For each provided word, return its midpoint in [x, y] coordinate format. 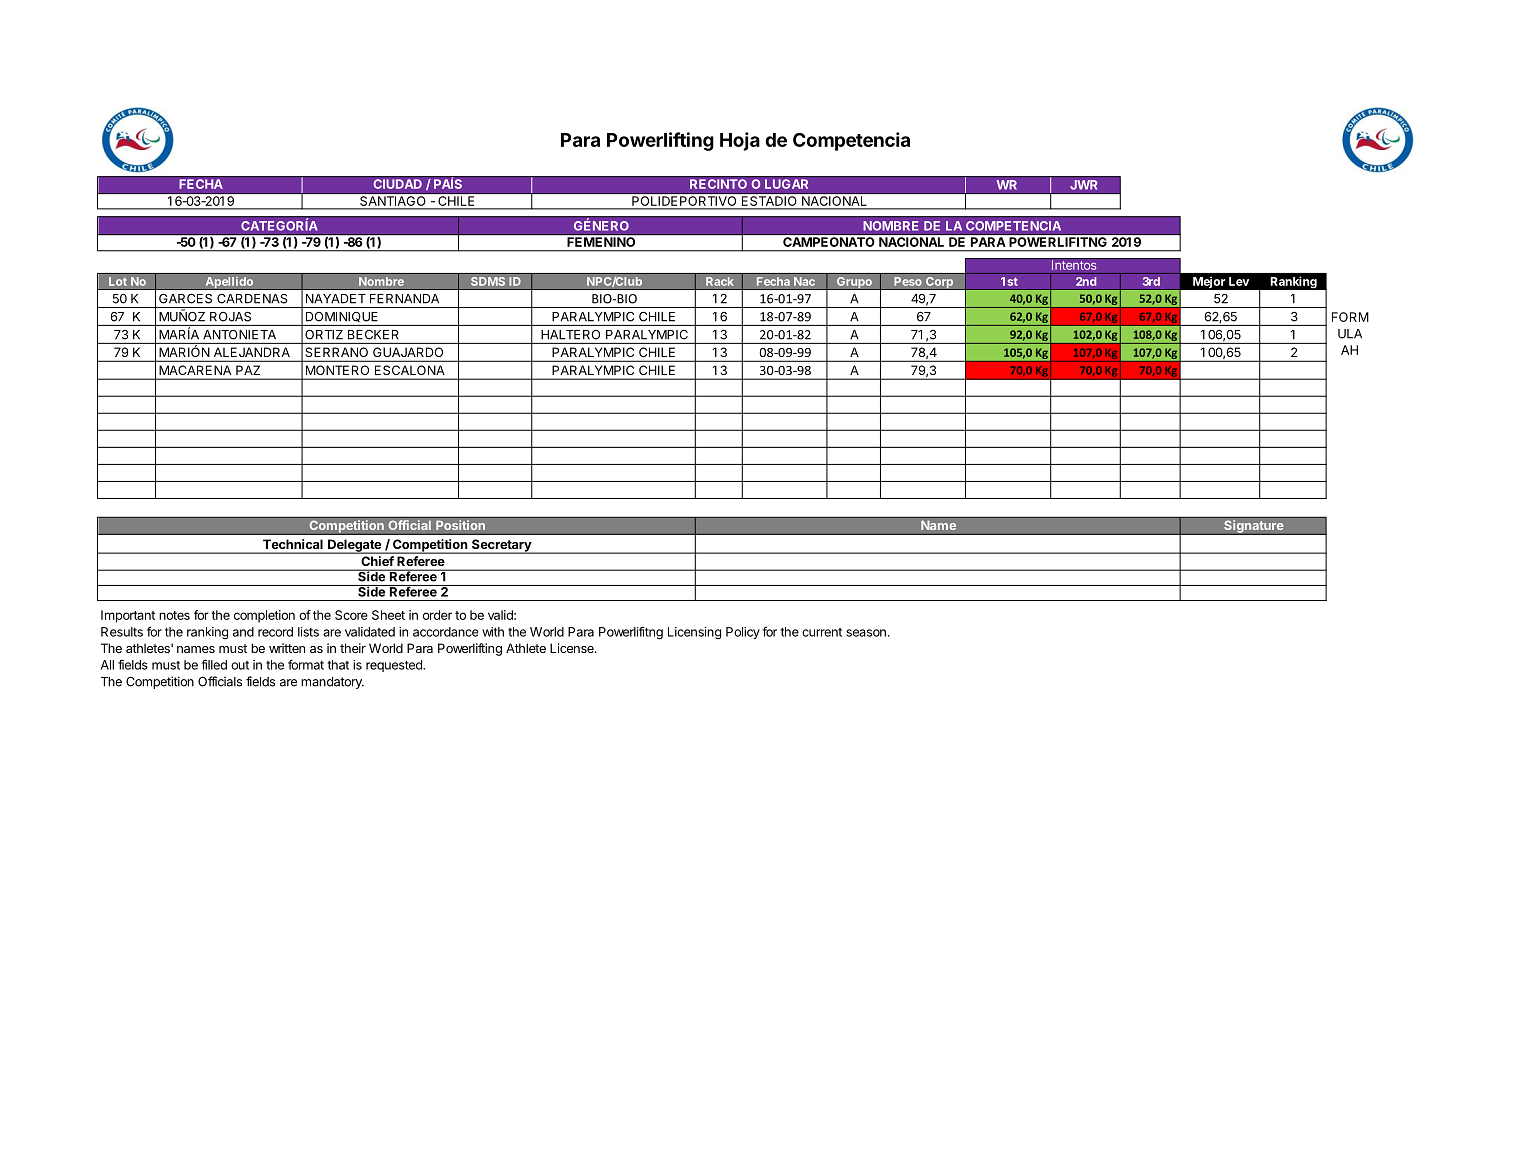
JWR [1084, 185]
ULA [1350, 334]
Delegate [354, 546]
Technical [293, 544]
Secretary [501, 546]
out [240, 665]
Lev [1239, 281]
